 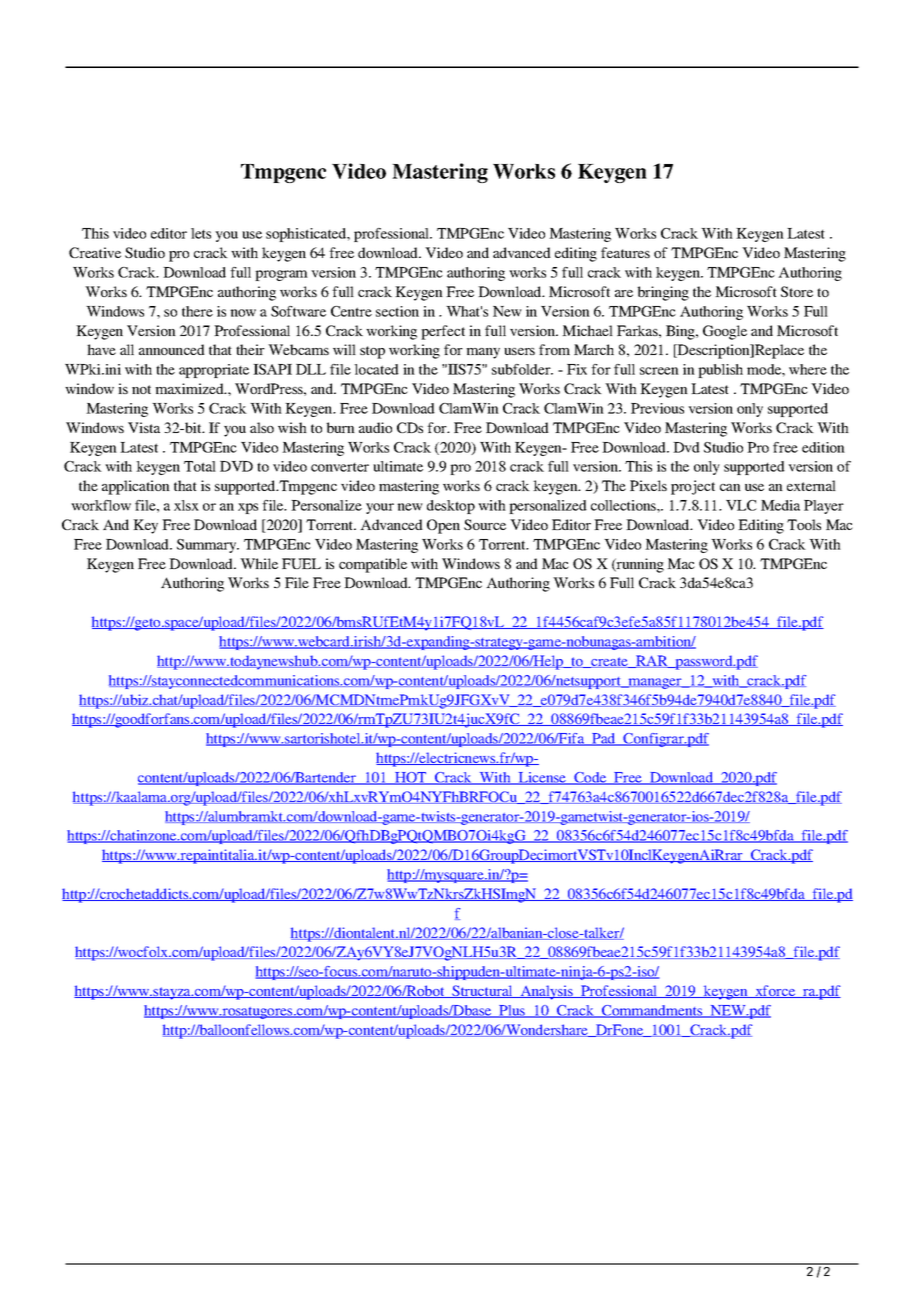 I want to click on compatible, so click(x=373, y=565).
